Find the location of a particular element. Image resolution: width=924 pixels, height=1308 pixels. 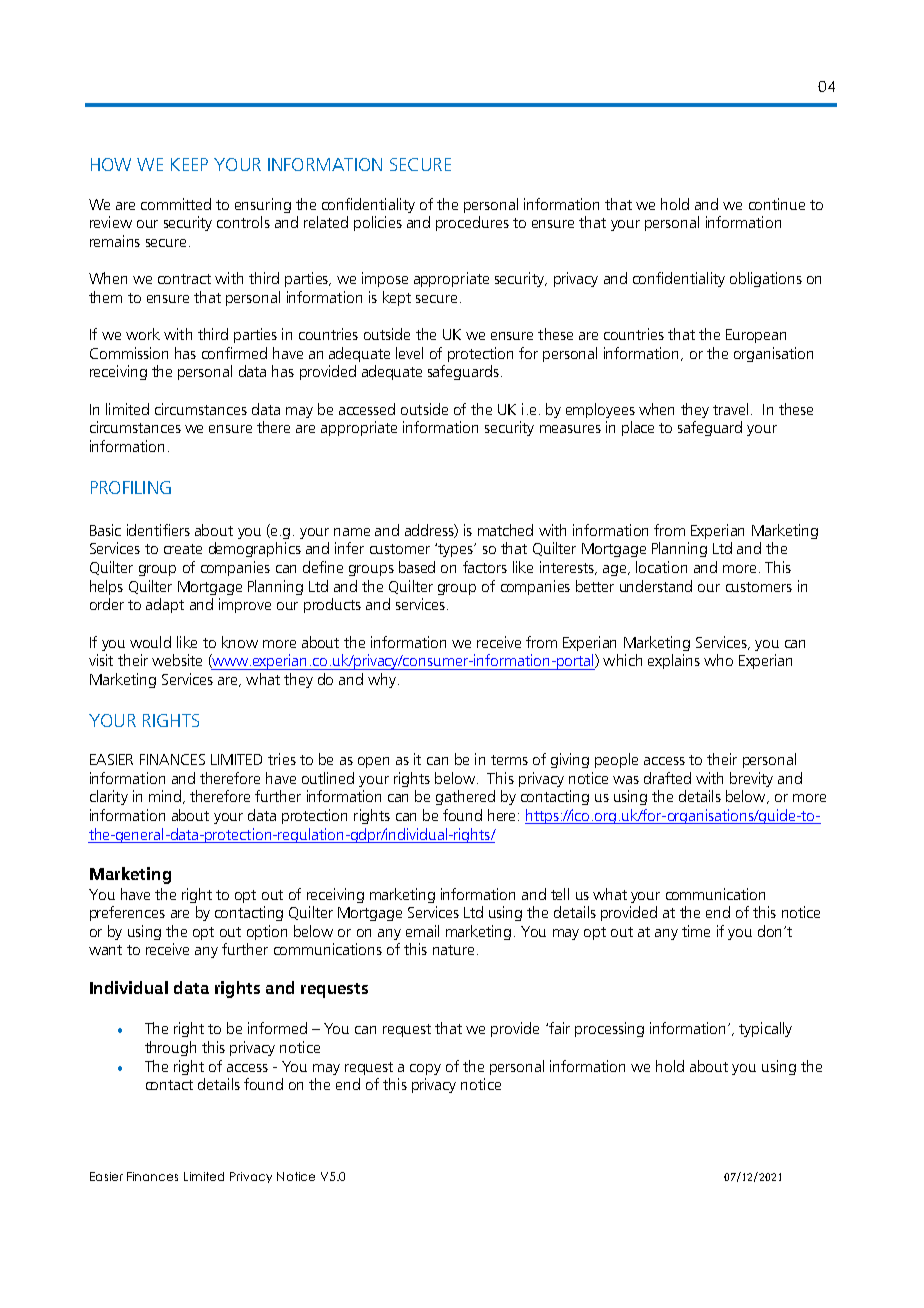

based is located at coordinates (417, 567).
